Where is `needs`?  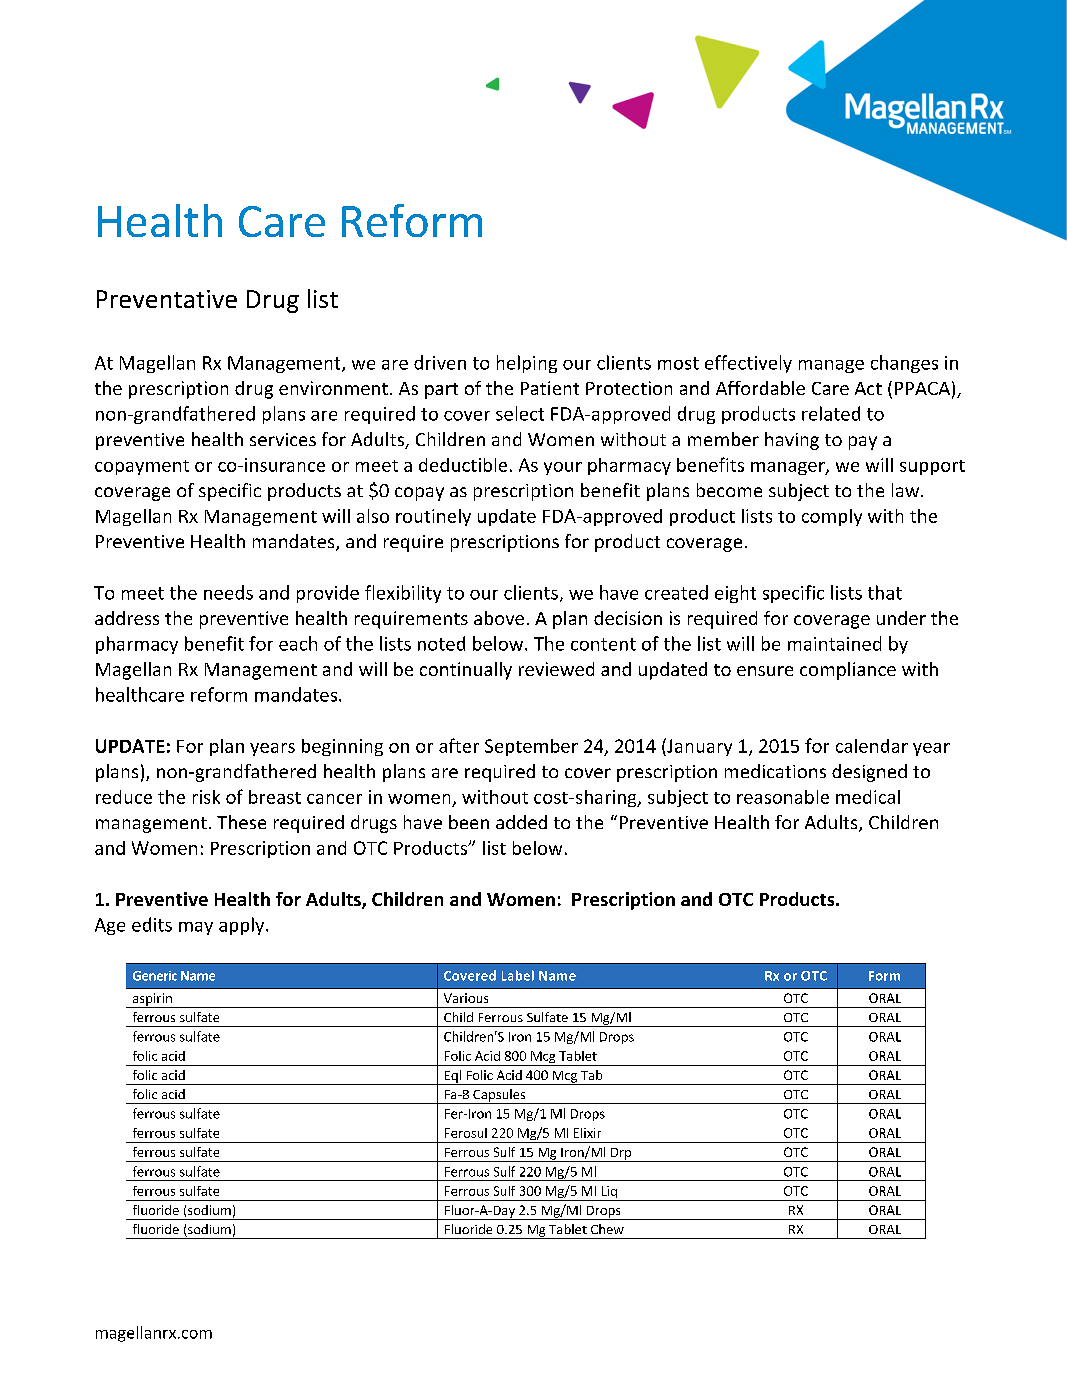 needs is located at coordinates (228, 592).
